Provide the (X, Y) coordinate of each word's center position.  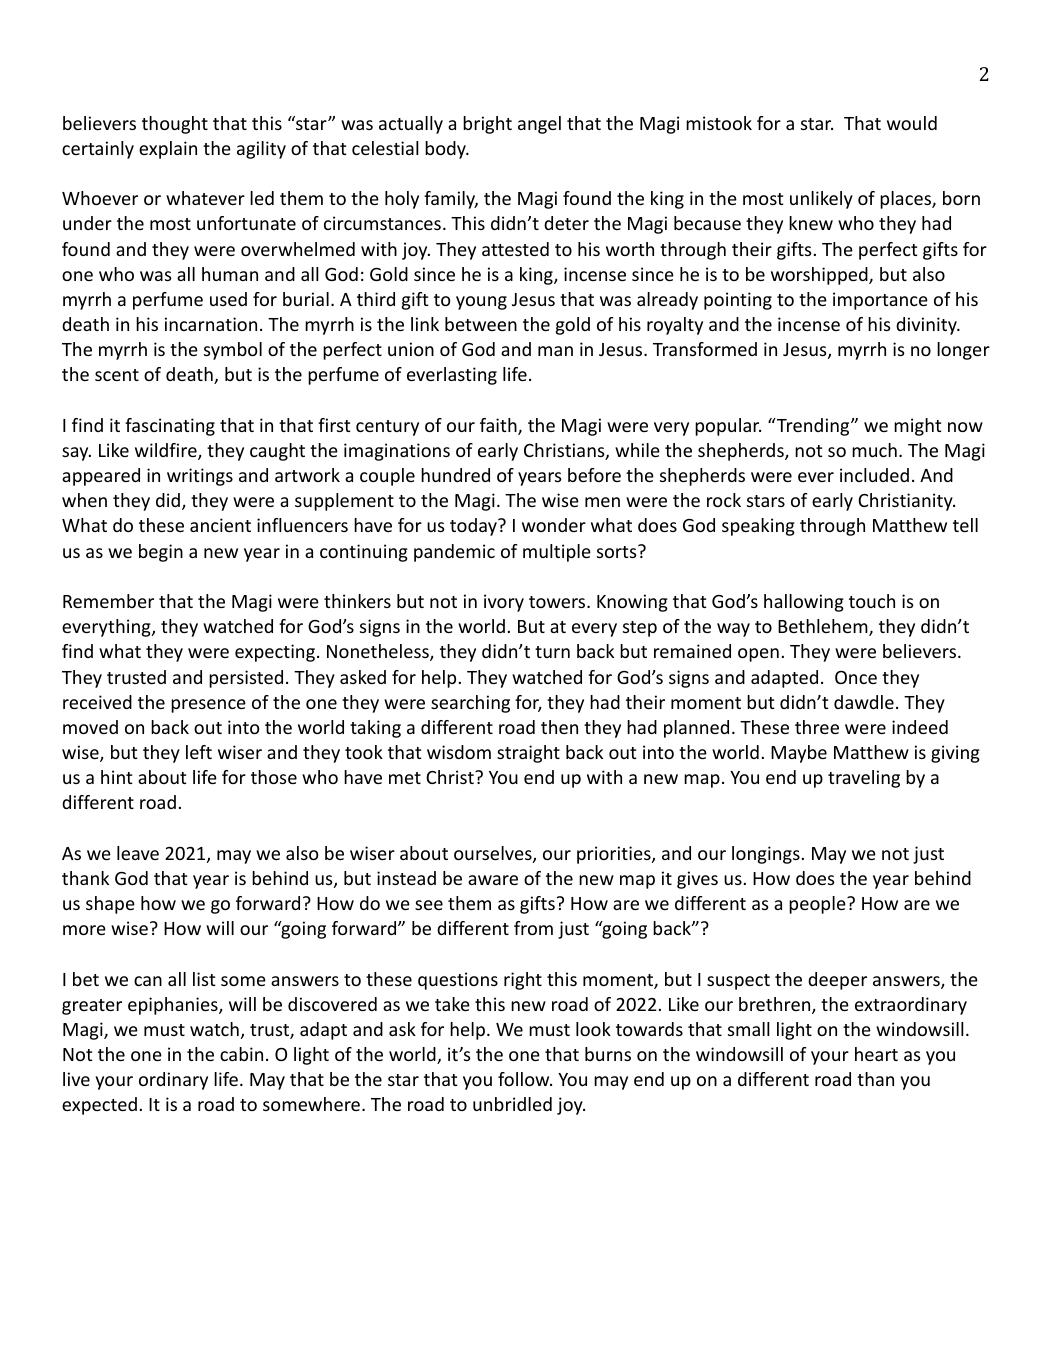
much (874, 450)
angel (539, 125)
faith (499, 426)
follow (525, 1079)
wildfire (167, 451)
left (199, 752)
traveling (864, 779)
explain (168, 150)
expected (99, 1106)
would (912, 123)
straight (528, 754)
